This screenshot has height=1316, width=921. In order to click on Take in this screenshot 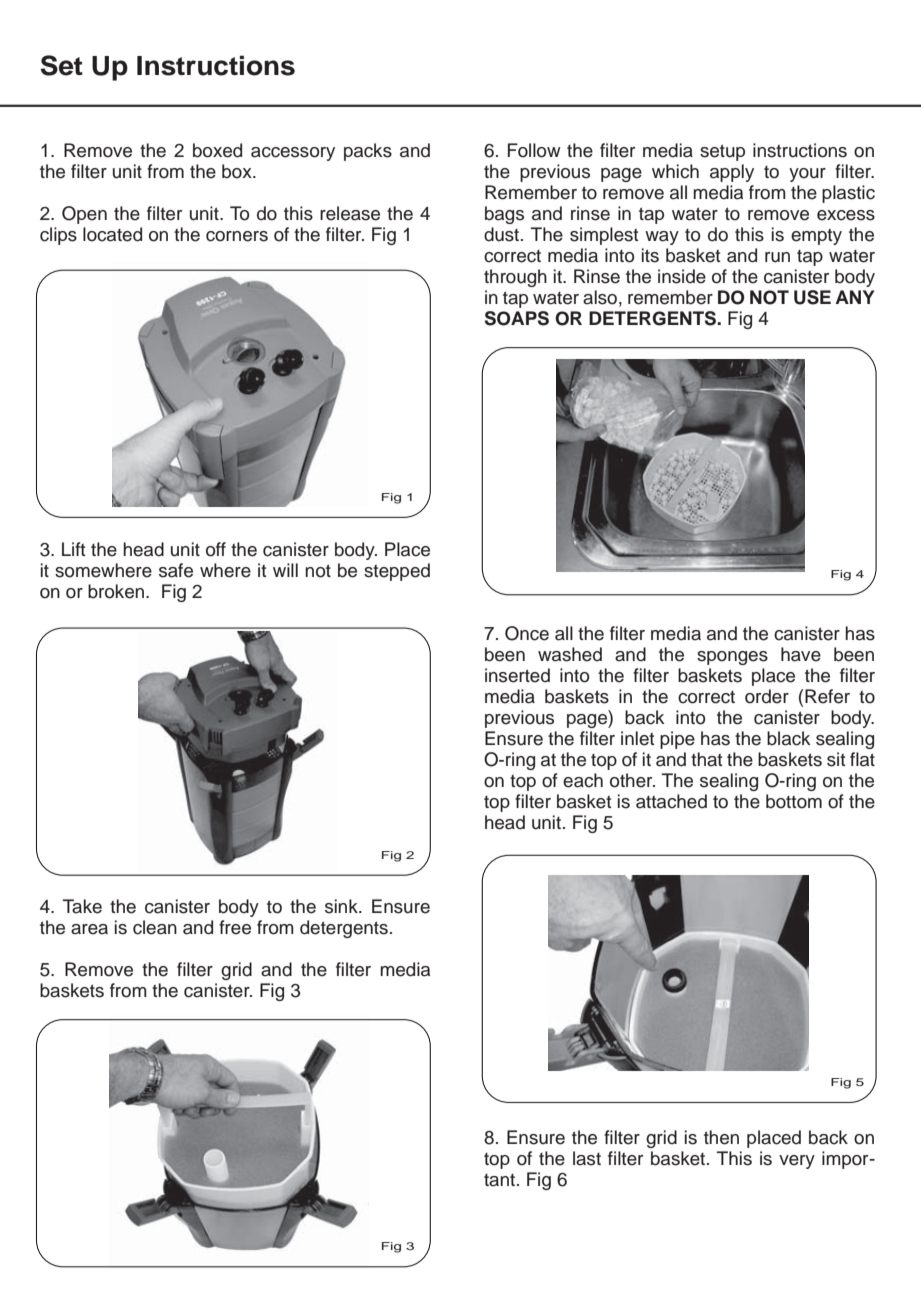, I will do `click(82, 906)`.
